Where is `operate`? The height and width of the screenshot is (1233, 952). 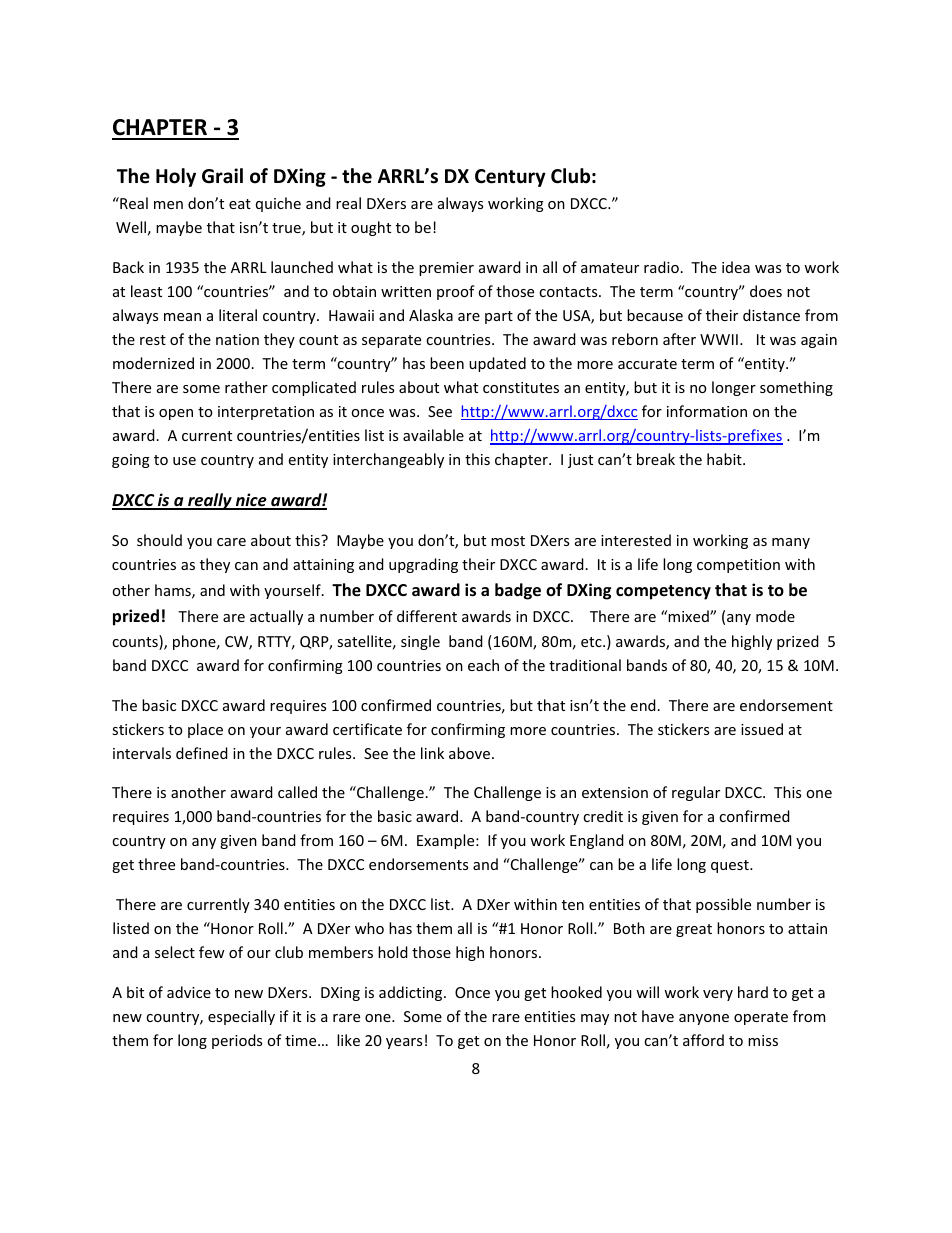
operate is located at coordinates (761, 1018).
